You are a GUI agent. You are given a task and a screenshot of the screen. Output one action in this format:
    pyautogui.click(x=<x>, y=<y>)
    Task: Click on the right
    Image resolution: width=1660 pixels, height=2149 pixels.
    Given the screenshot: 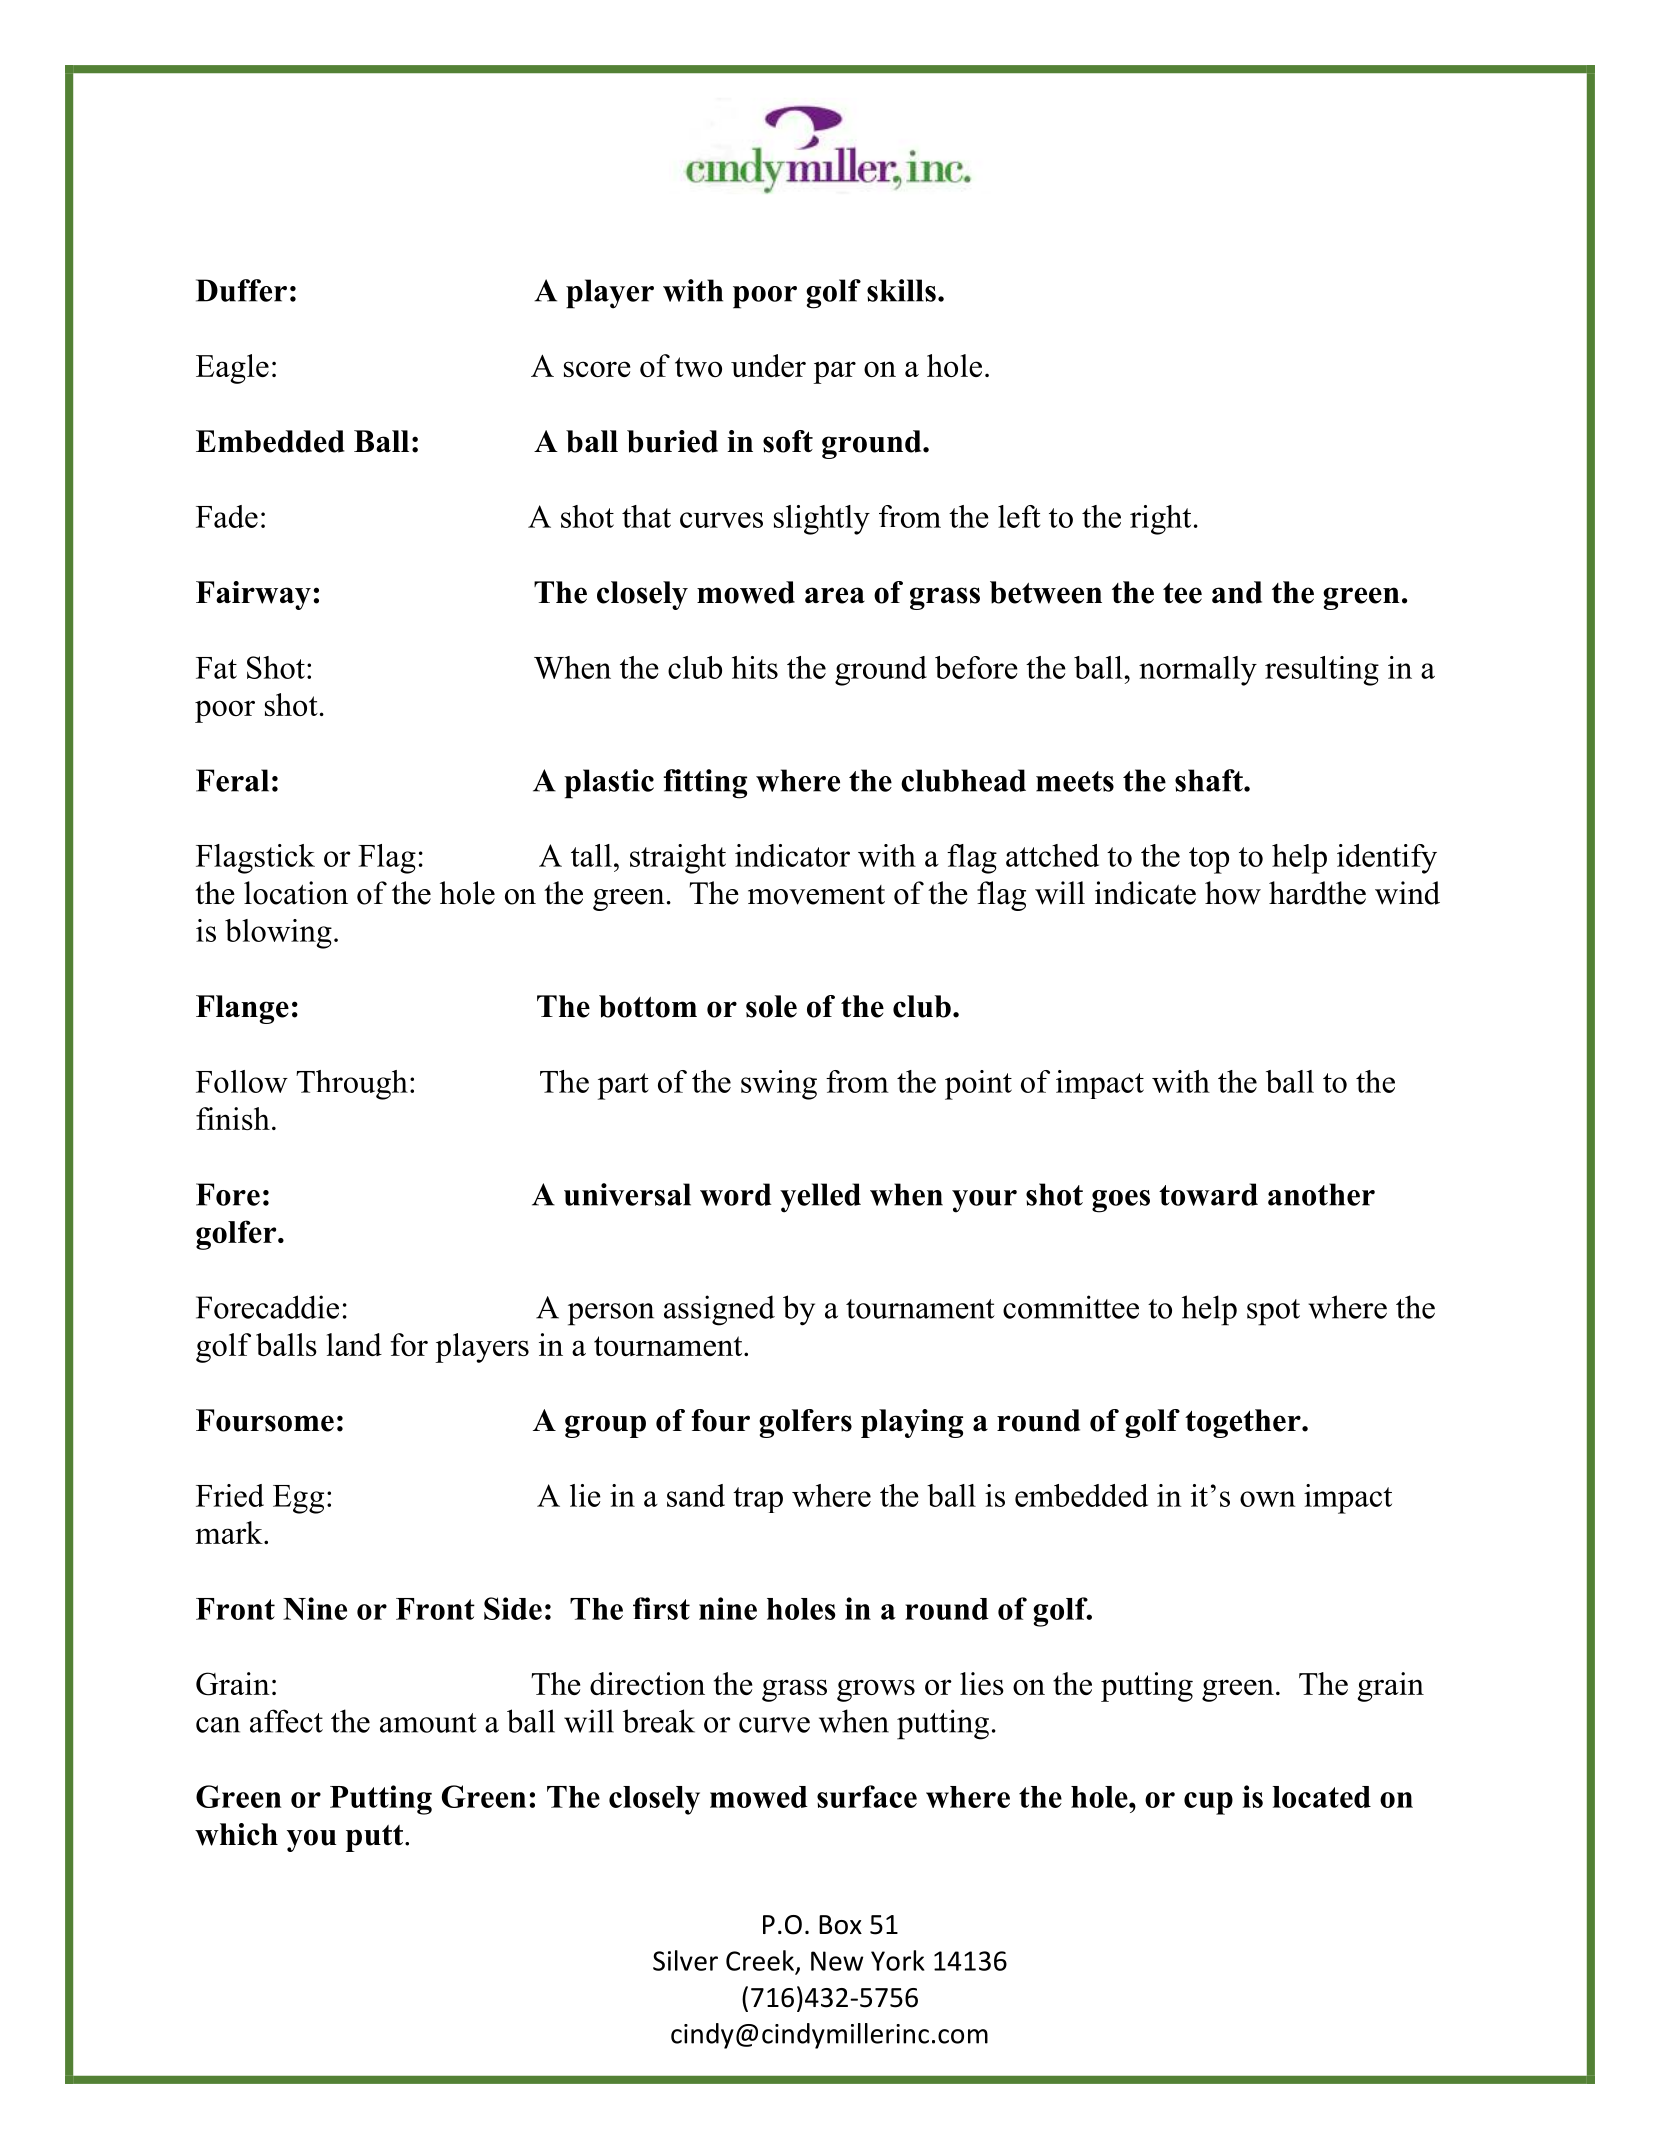 What is the action you would take?
    pyautogui.click(x=1160, y=520)
